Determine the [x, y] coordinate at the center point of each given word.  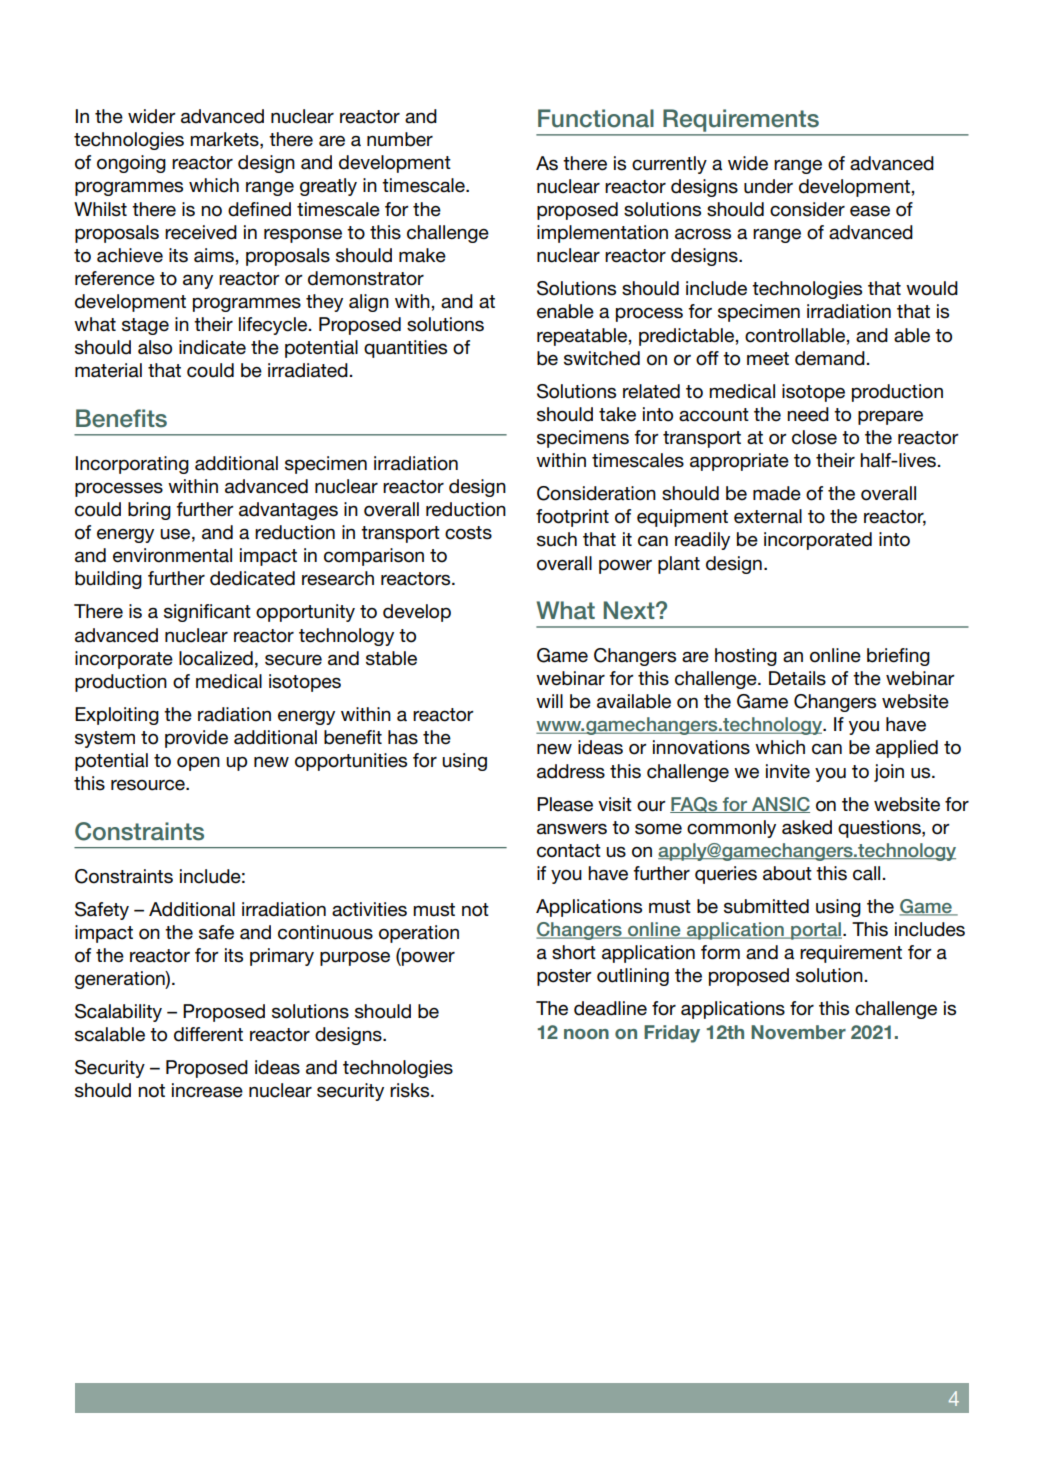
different [208, 1034]
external [768, 516]
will [549, 701]
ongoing [131, 164]
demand [830, 358]
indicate [212, 347]
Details [797, 678]
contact [569, 851]
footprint [572, 518]
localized [216, 658]
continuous [325, 932]
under [768, 186]
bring [149, 511]
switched [602, 358]
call [866, 873]
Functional [596, 118]
